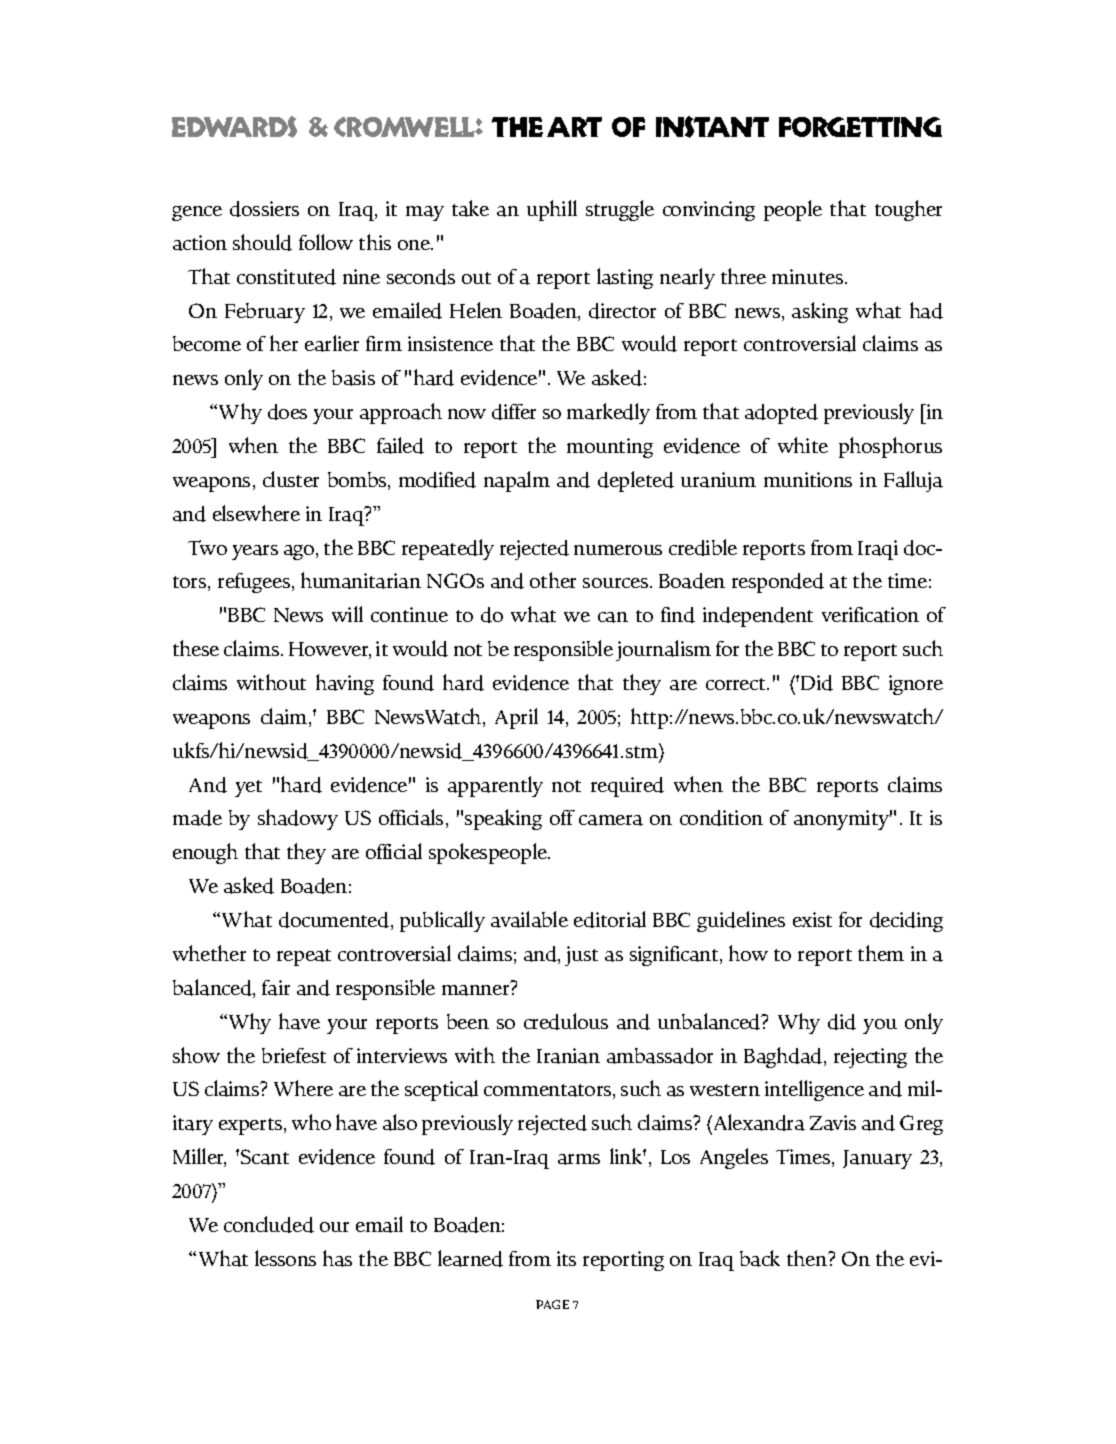 The width and height of the screenshot is (1116, 1444). Describe the element at coordinates (812, 919) in the screenshot. I see `exist` at that location.
